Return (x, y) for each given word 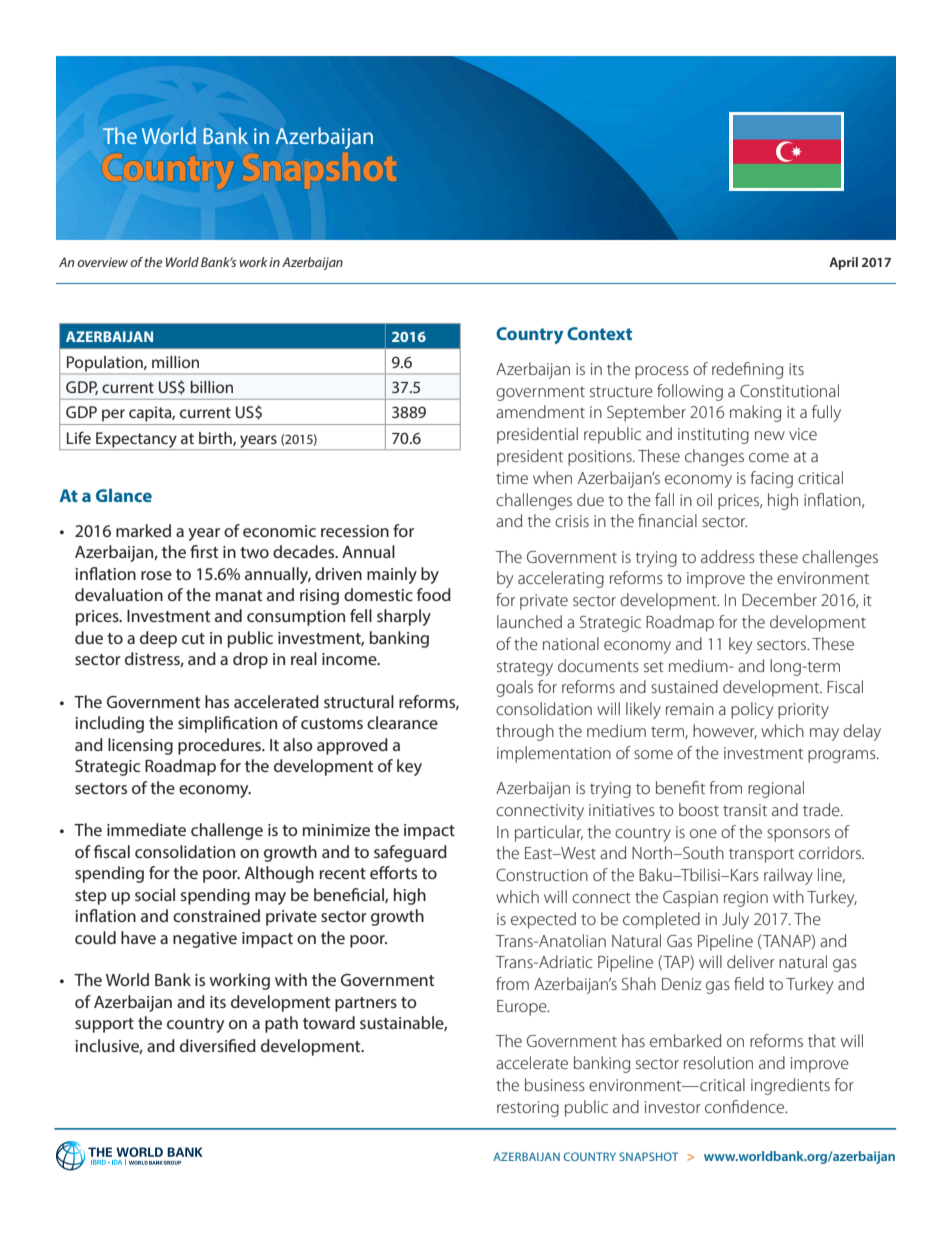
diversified (218, 1045)
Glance (124, 495)
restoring (528, 1109)
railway (788, 876)
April (843, 263)
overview (102, 262)
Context (599, 333)
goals (514, 688)
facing (771, 479)
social (155, 894)
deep (158, 639)
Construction (542, 874)
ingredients (790, 1086)
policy (752, 710)
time (512, 478)
